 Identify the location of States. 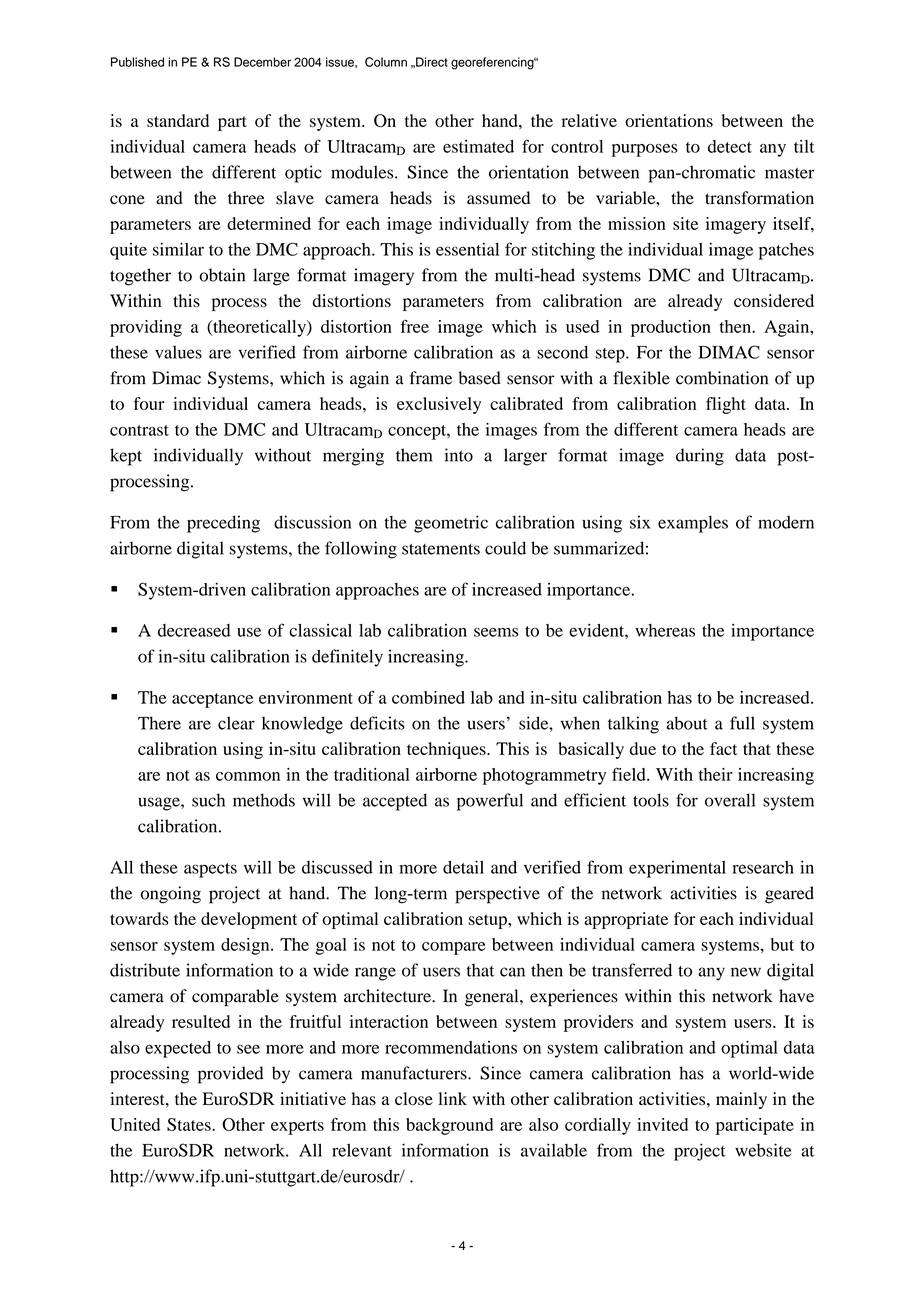
(190, 1124).
